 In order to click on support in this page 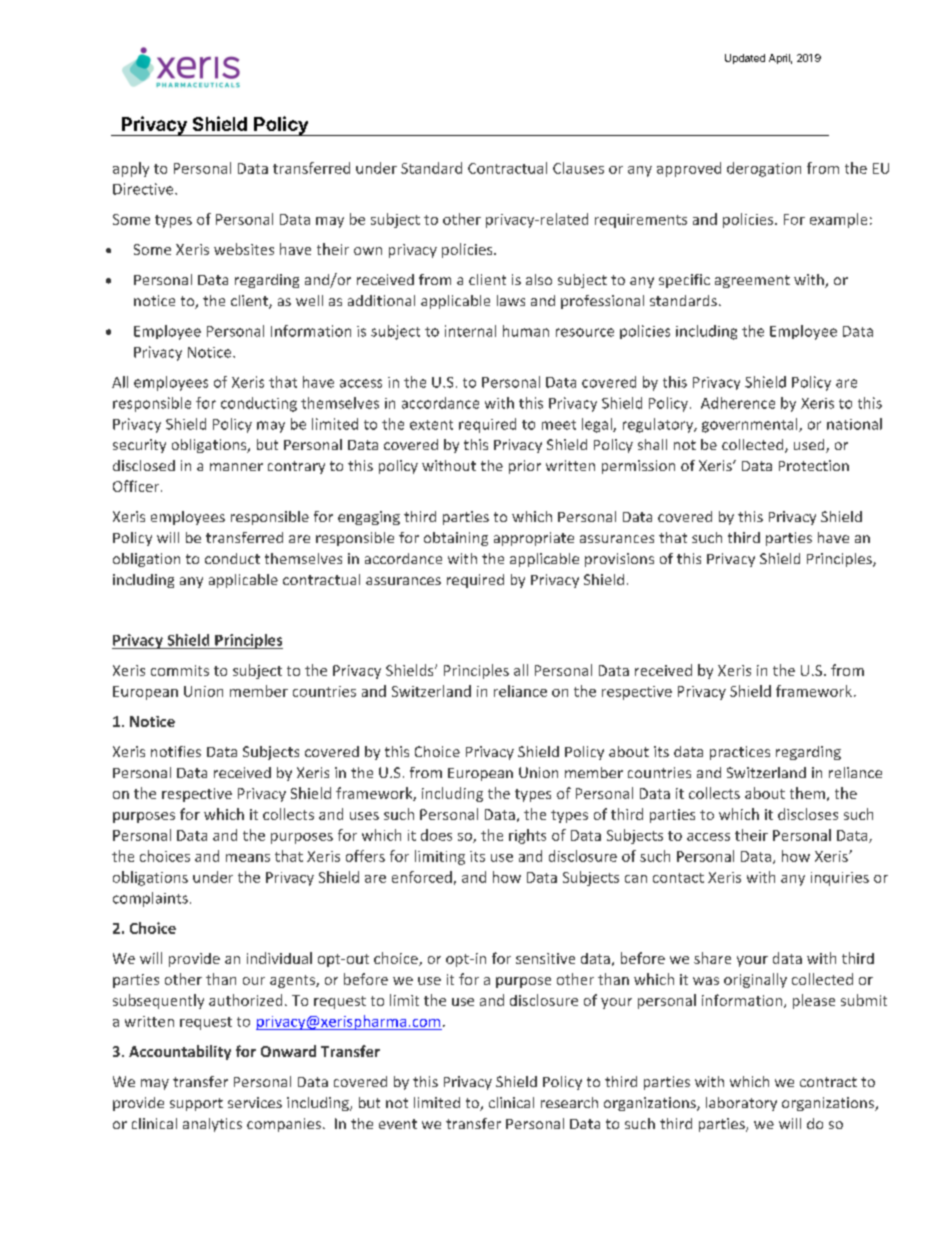, I will do `click(196, 1104)`.
